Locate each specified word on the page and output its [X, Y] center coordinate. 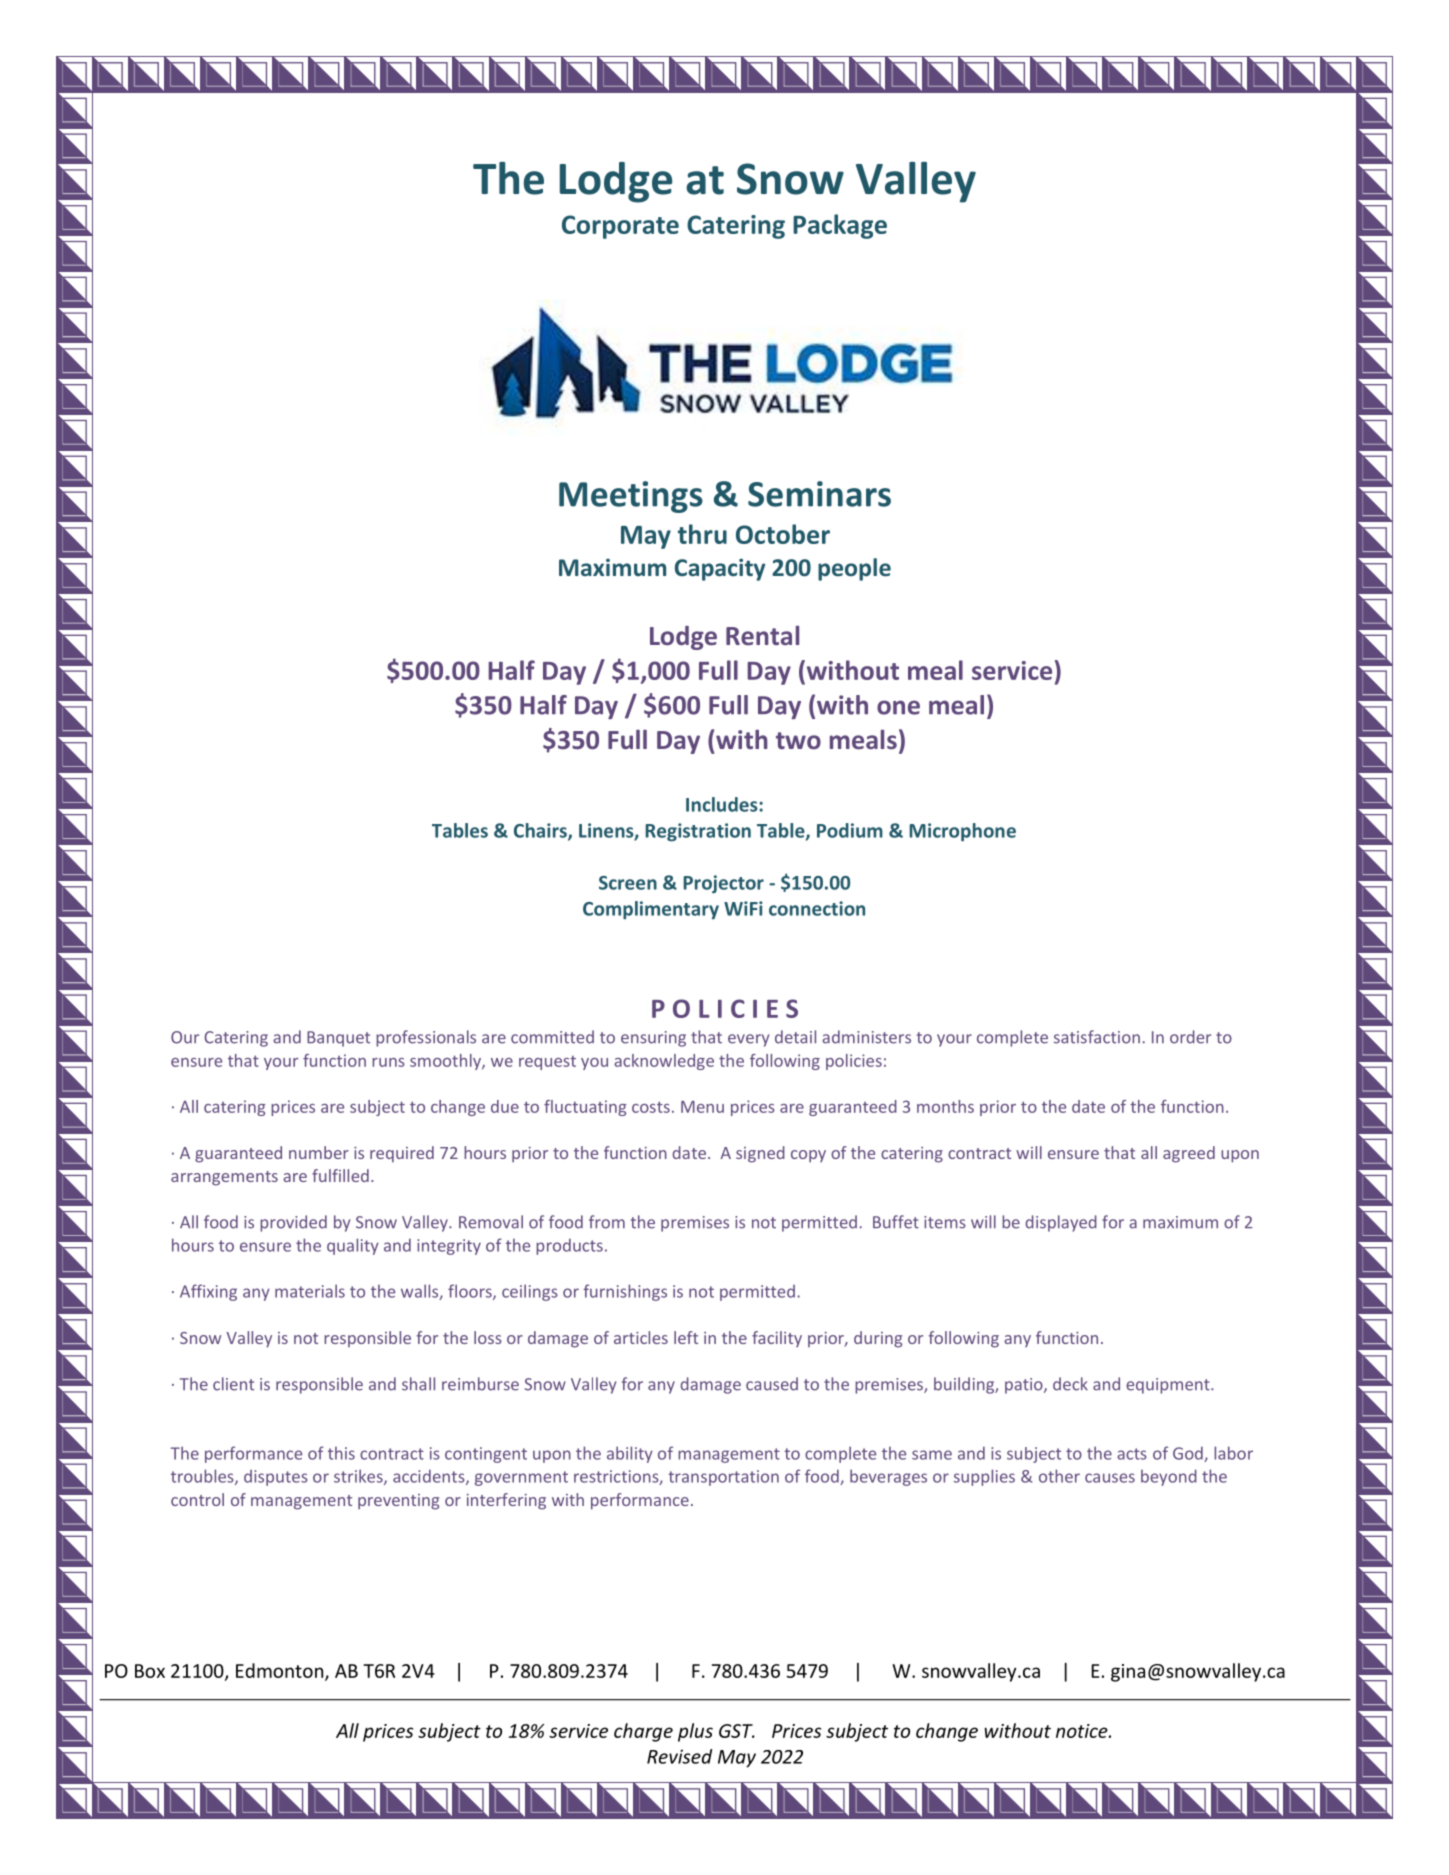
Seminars [819, 494]
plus [695, 1732]
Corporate [620, 227]
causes [1110, 1478]
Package [840, 226]
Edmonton [281, 1671]
